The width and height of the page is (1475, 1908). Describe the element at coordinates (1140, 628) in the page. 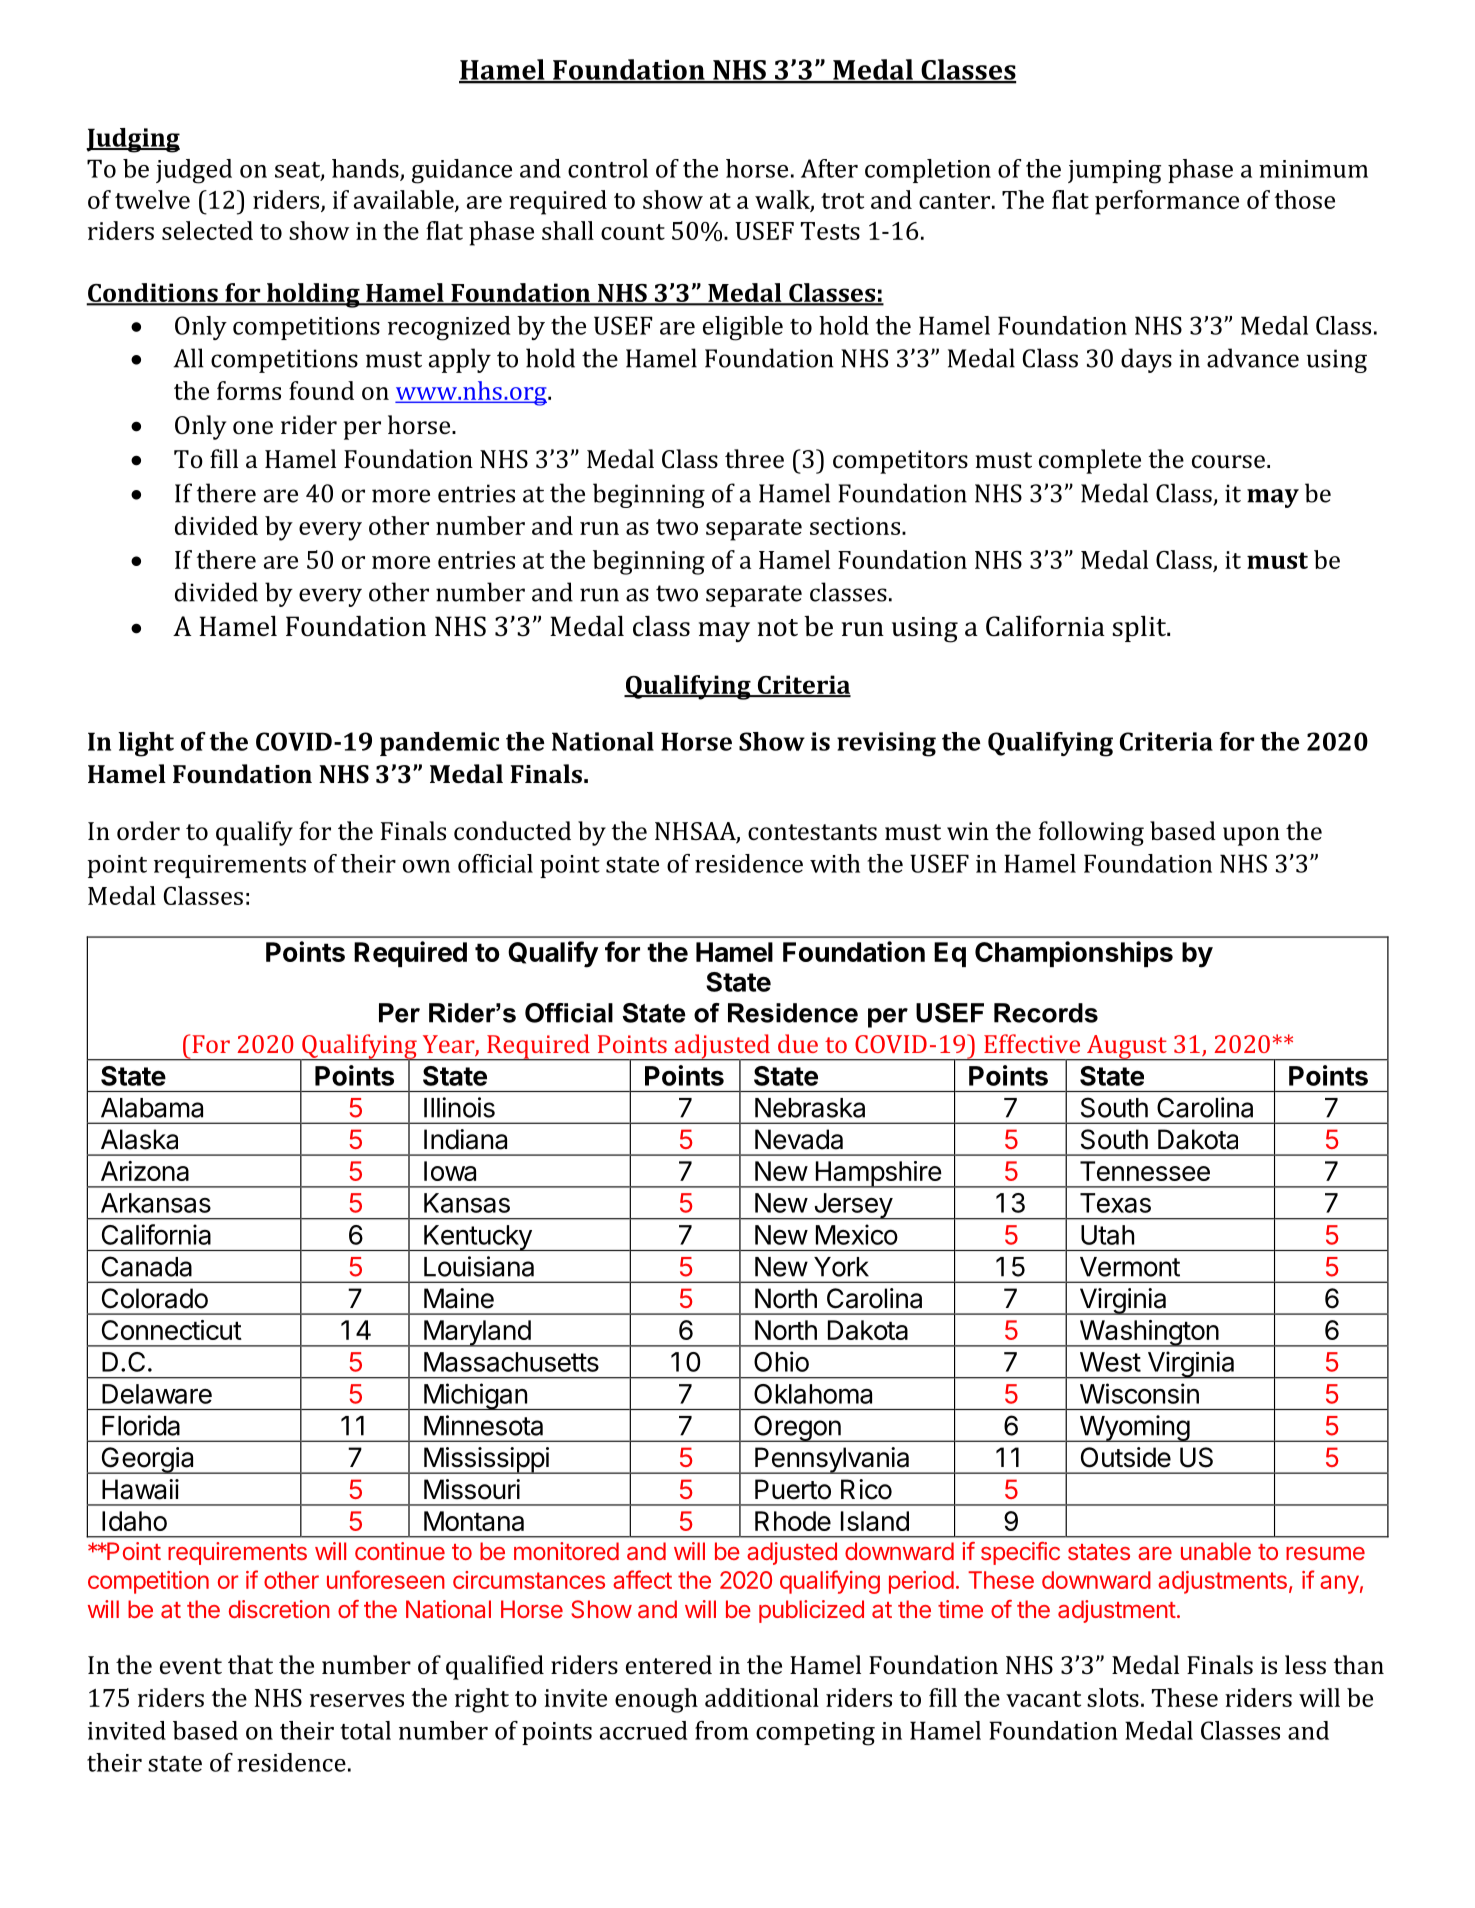

I see `split` at that location.
